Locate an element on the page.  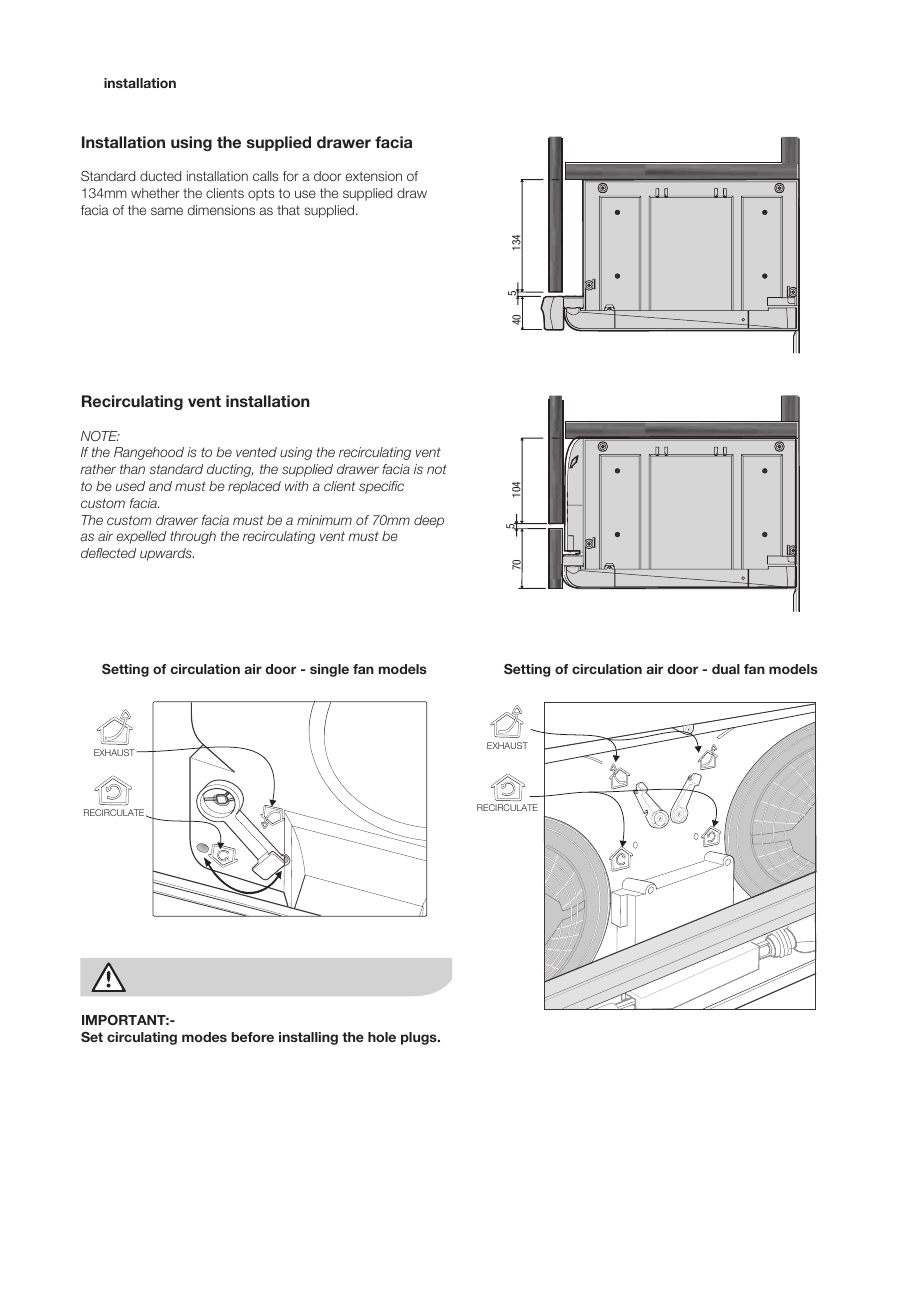
dual is located at coordinates (726, 669).
